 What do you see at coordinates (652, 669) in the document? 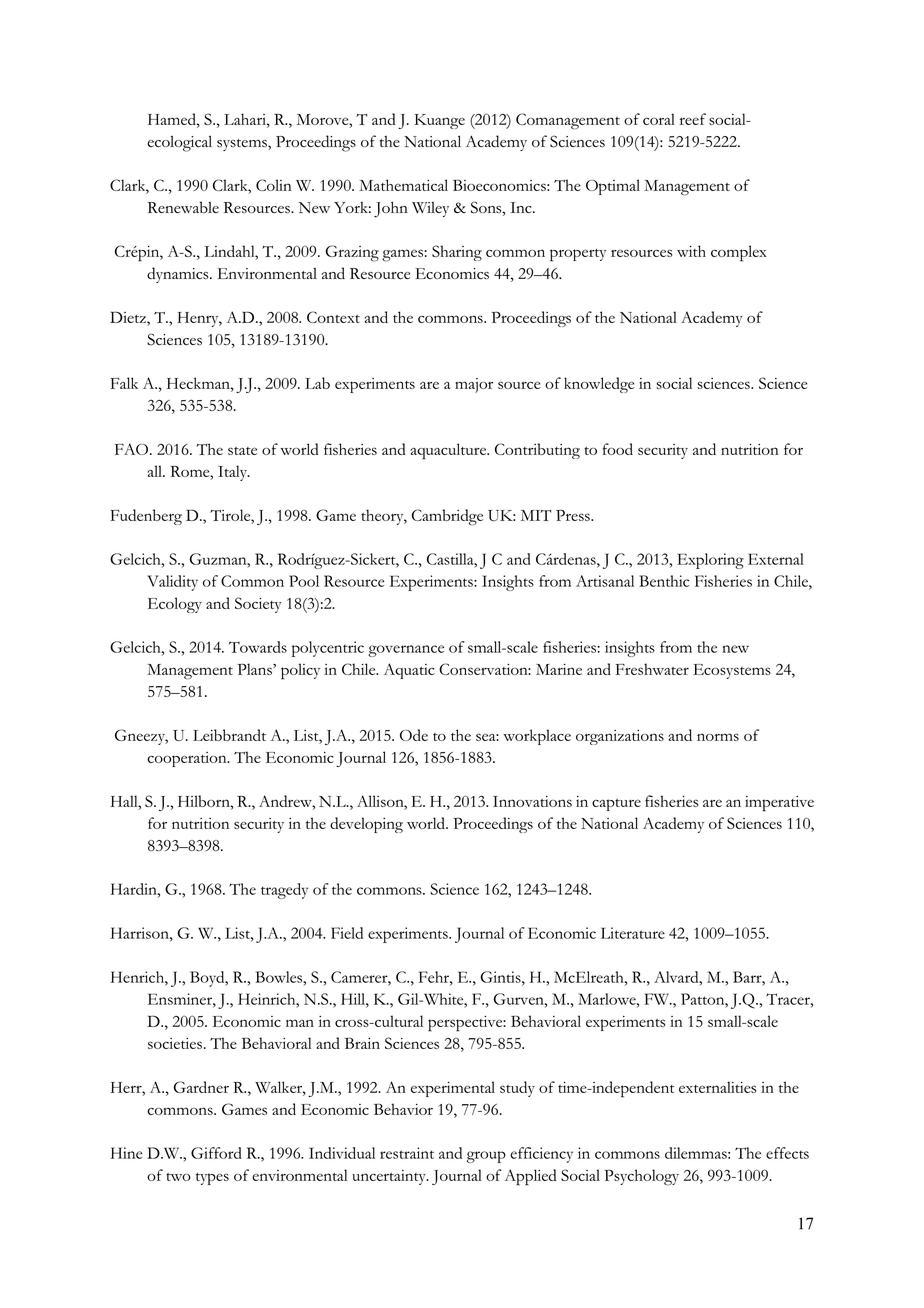
I see `Freshwater` at bounding box center [652, 669].
